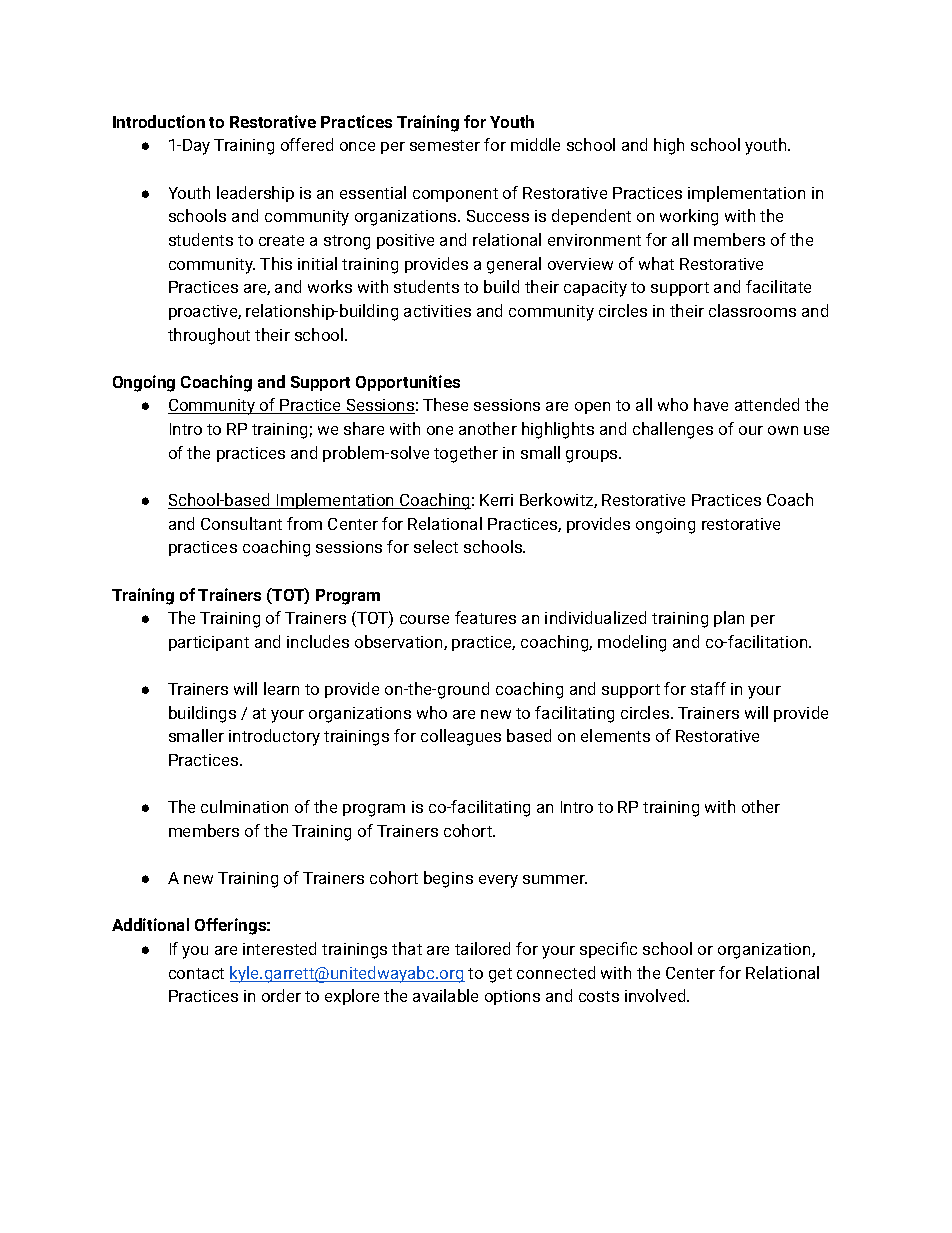 The width and height of the screenshot is (952, 1233). Describe the element at coordinates (708, 688) in the screenshot. I see `staff` at that location.
